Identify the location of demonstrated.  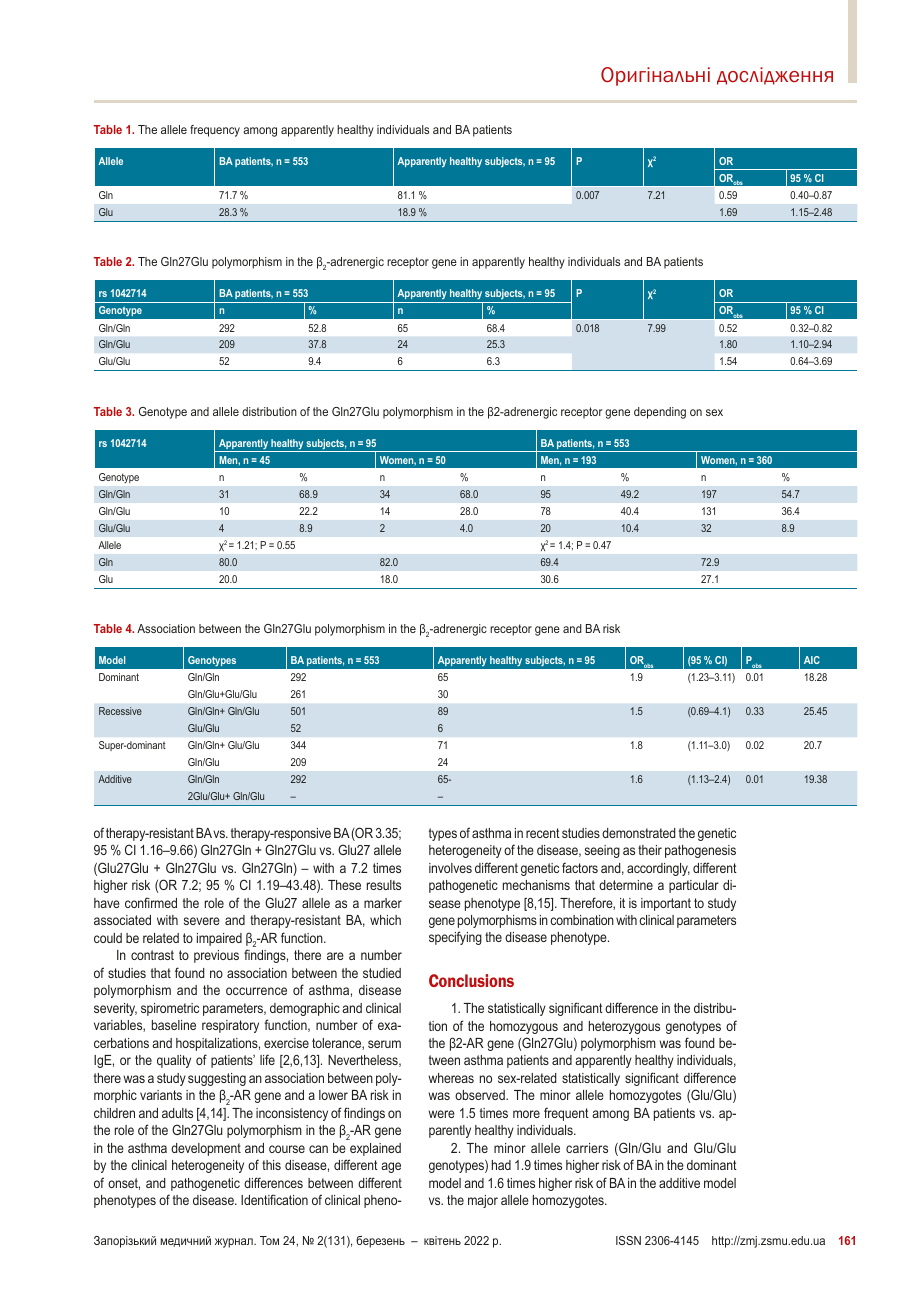
(639, 833).
